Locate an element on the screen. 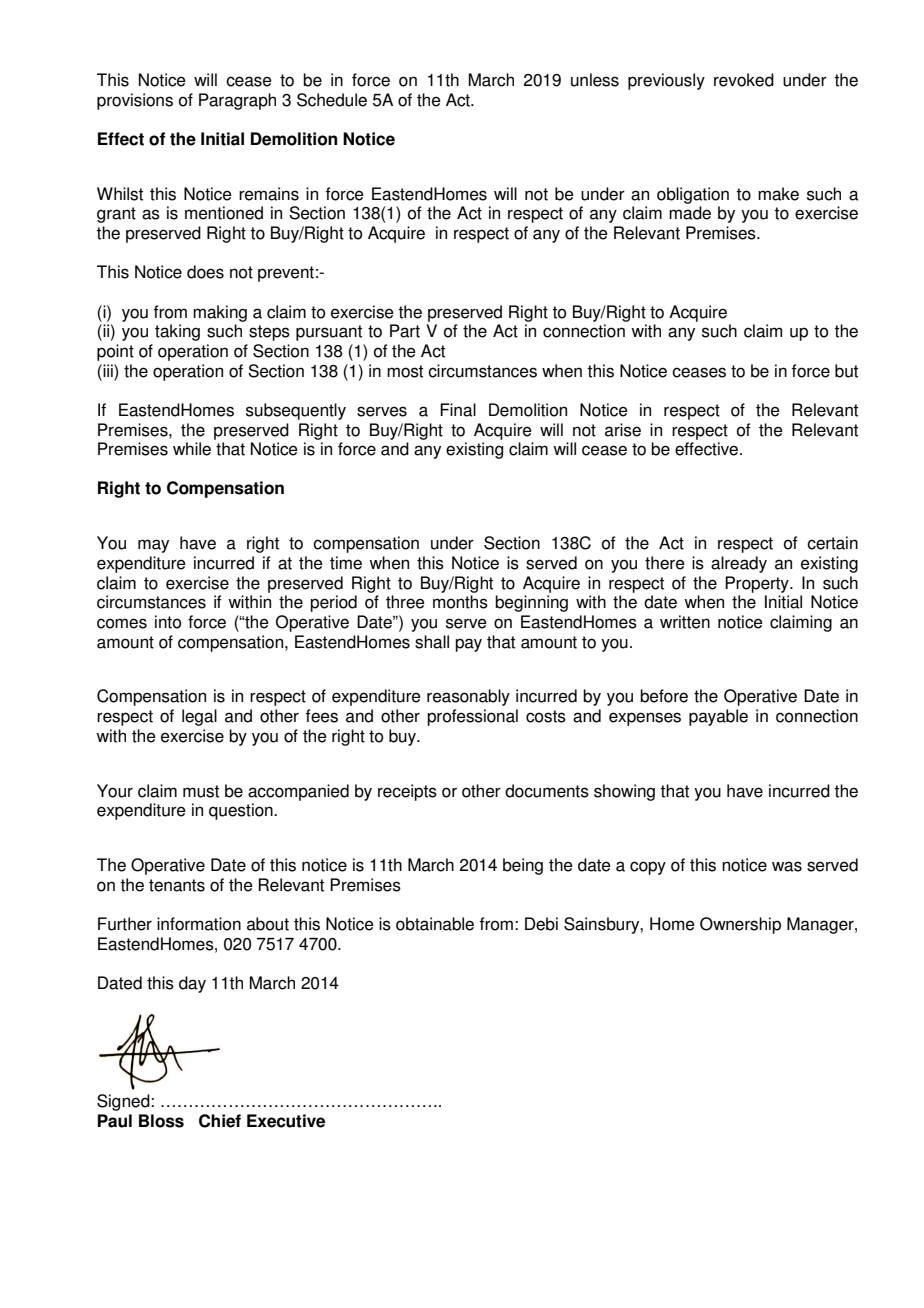  Paragraph is located at coordinates (237, 101).
